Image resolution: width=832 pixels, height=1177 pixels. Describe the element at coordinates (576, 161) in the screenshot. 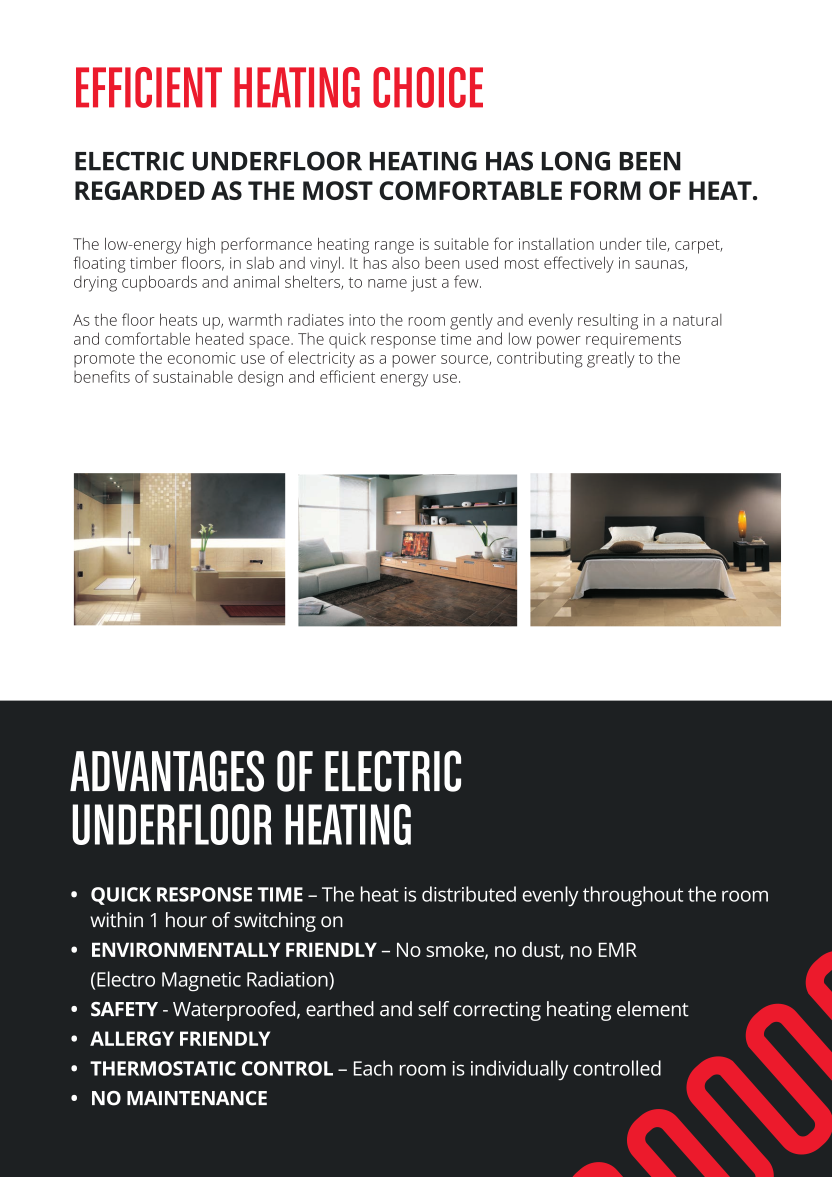

I see `LONG` at that location.
